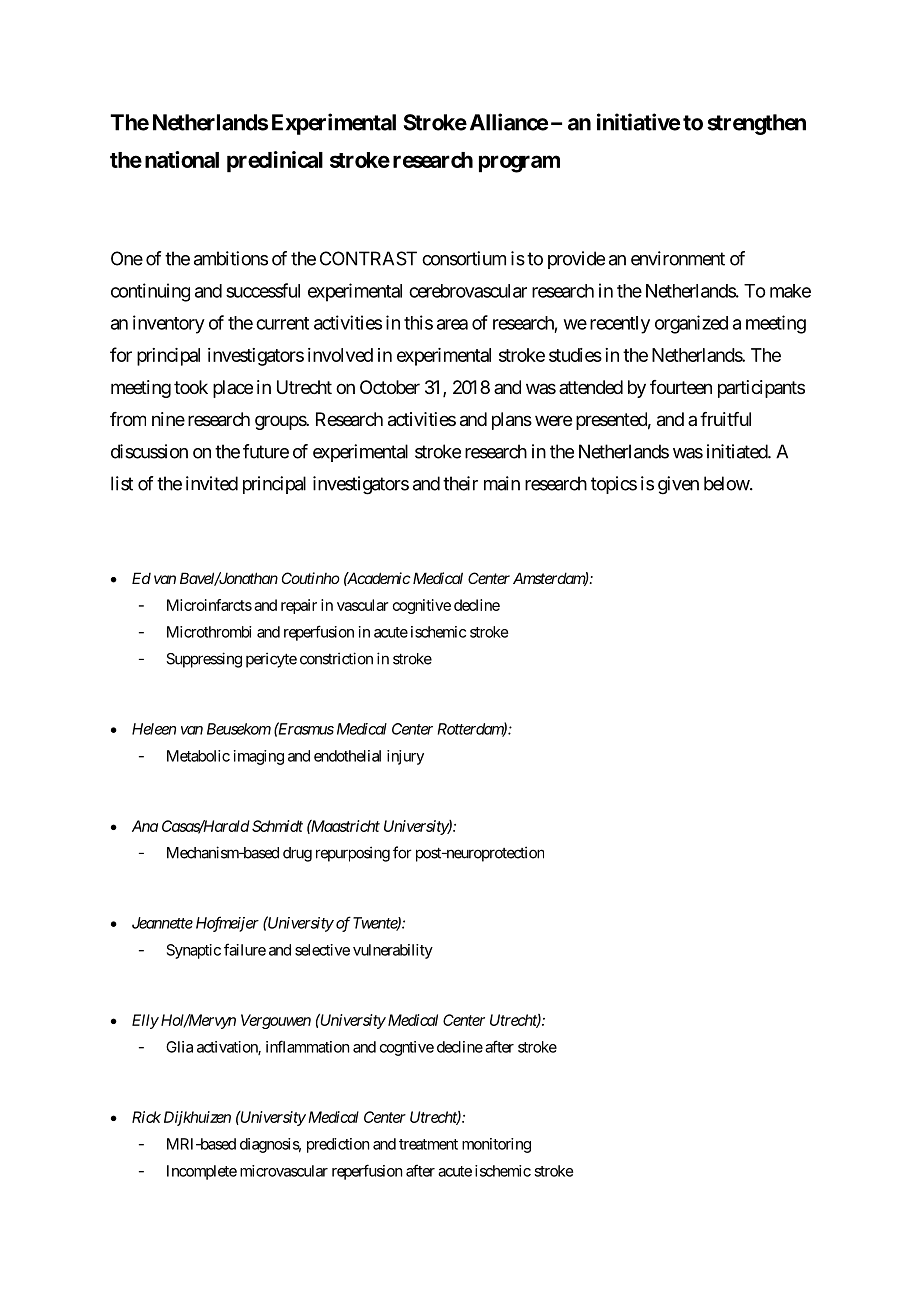 The height and width of the image is (1308, 924). I want to click on national, so click(182, 159).
